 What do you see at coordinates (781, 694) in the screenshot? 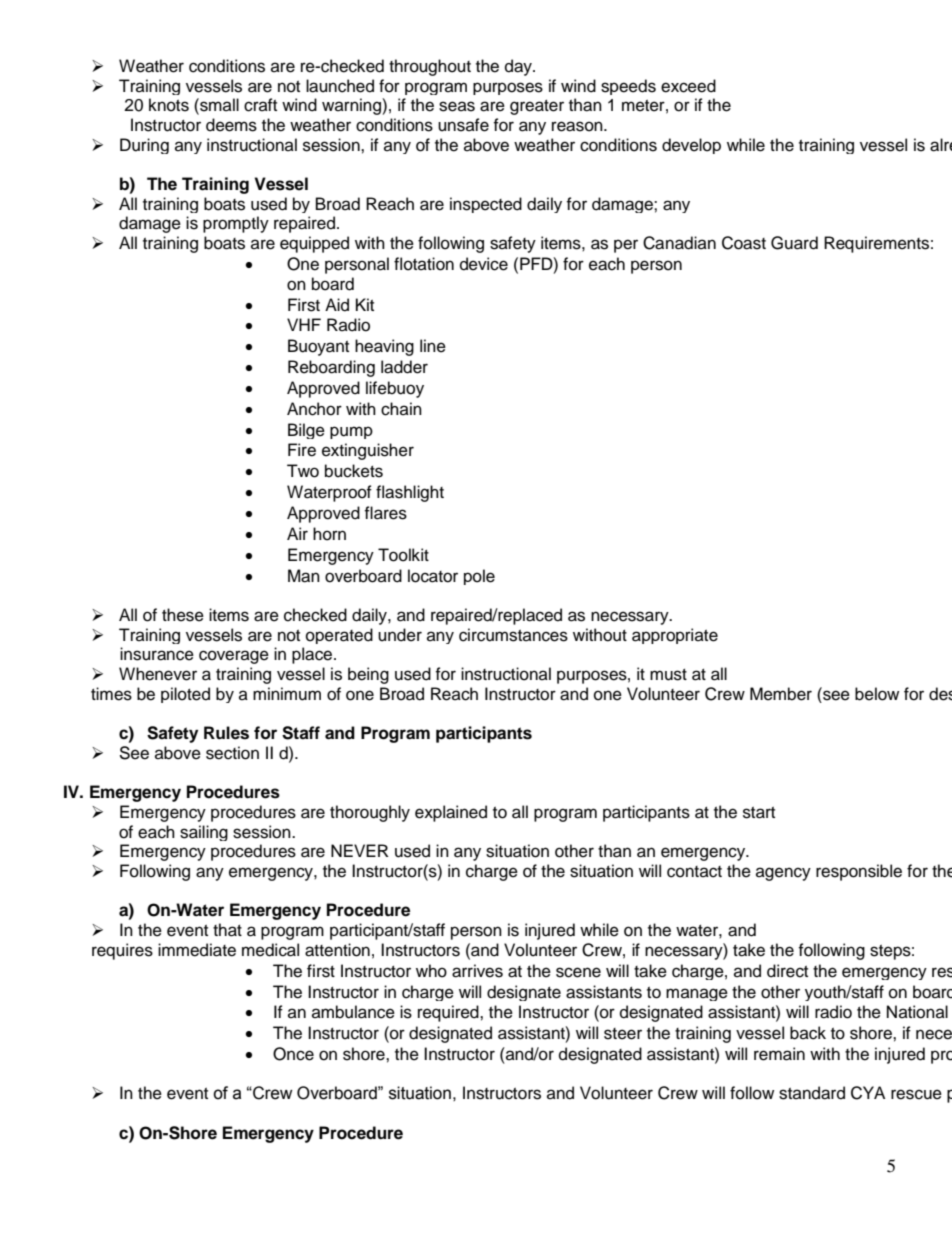
I see `Member` at bounding box center [781, 694].
